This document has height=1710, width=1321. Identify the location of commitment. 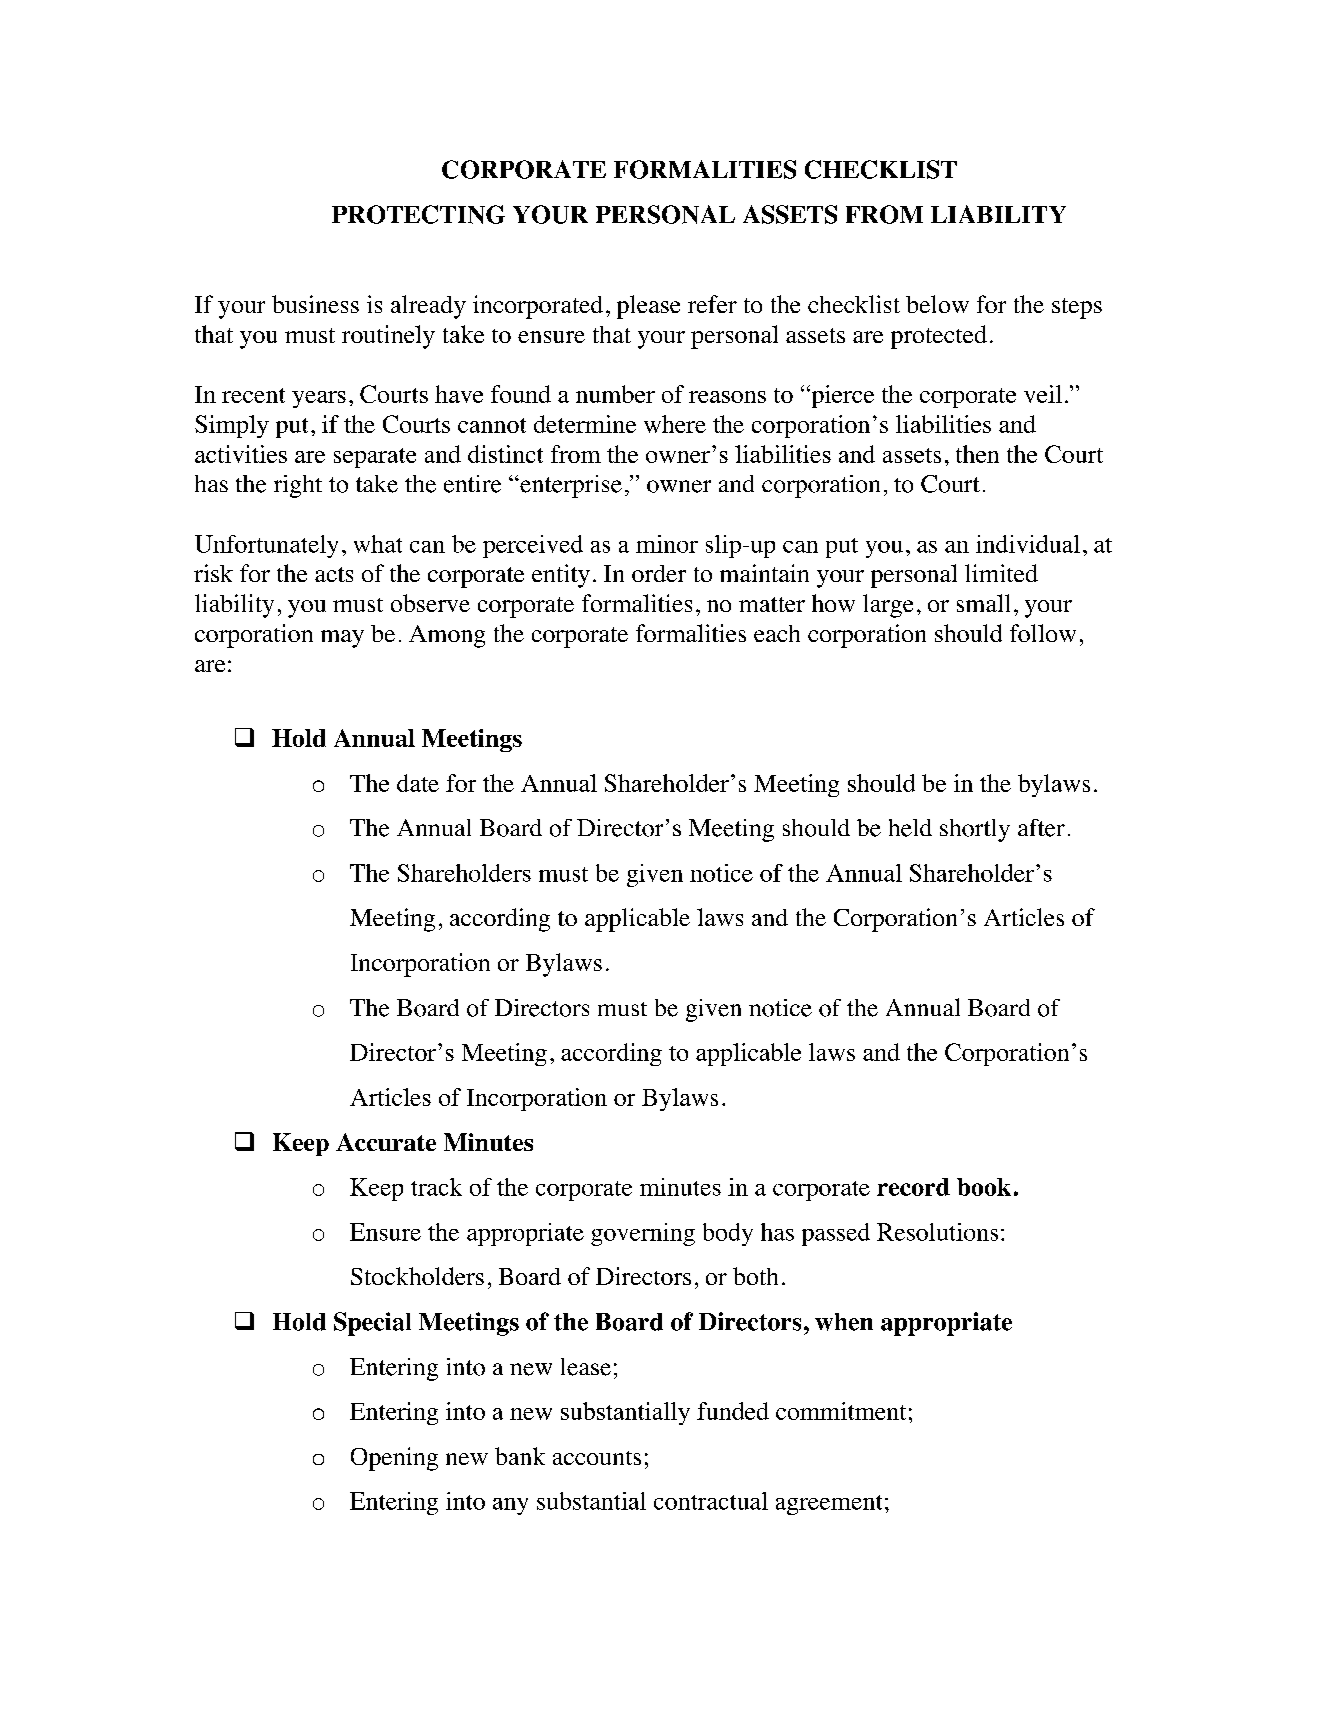
(841, 1411).
